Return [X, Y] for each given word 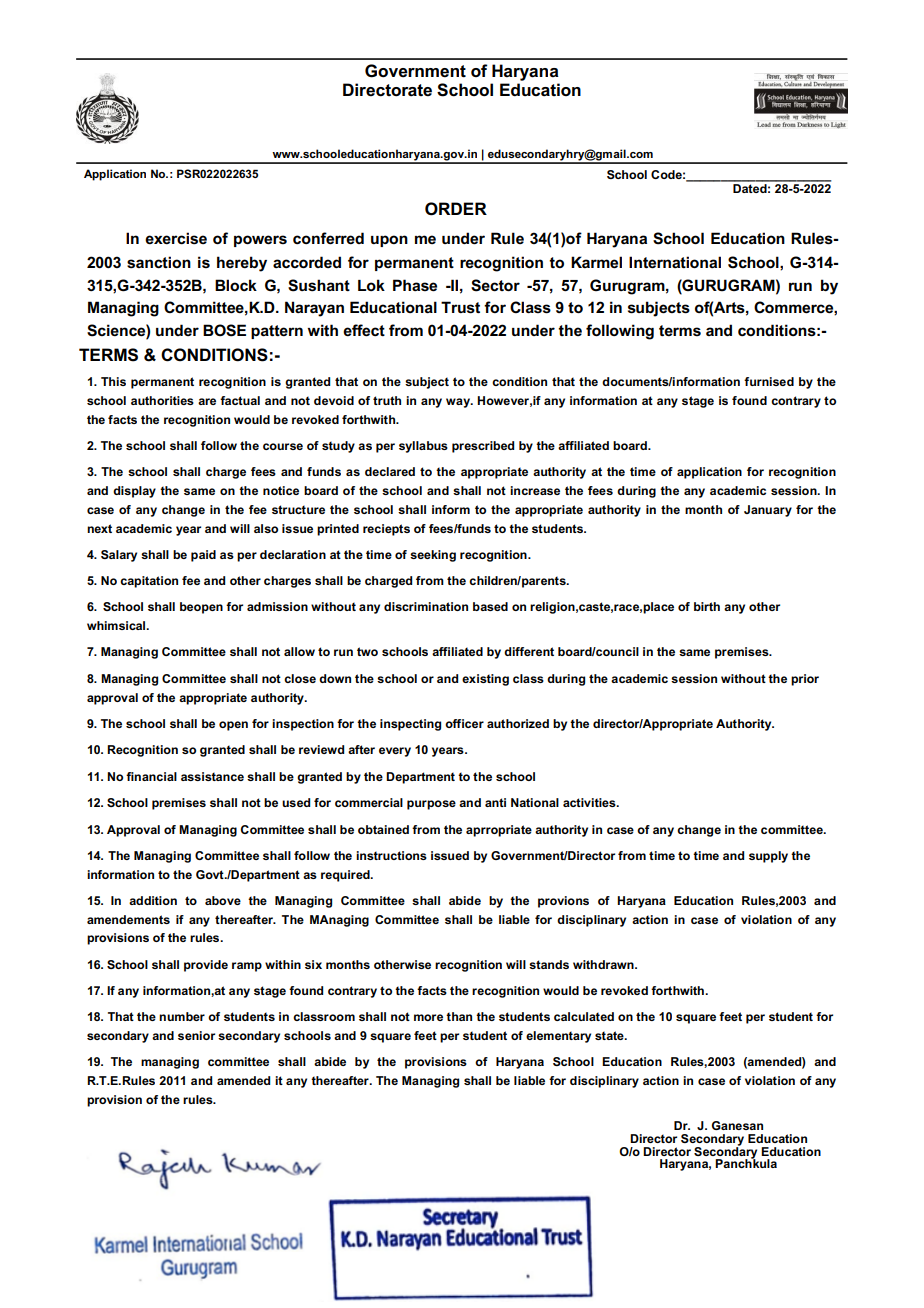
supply [768, 857]
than [459, 1016]
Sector [495, 285]
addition [153, 900]
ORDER [456, 209]
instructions [391, 855]
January [768, 511]
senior [196, 1035]
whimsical [117, 625]
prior [805, 680]
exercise [176, 238]
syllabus [423, 447]
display [134, 492]
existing [485, 680]
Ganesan [737, 1125]
